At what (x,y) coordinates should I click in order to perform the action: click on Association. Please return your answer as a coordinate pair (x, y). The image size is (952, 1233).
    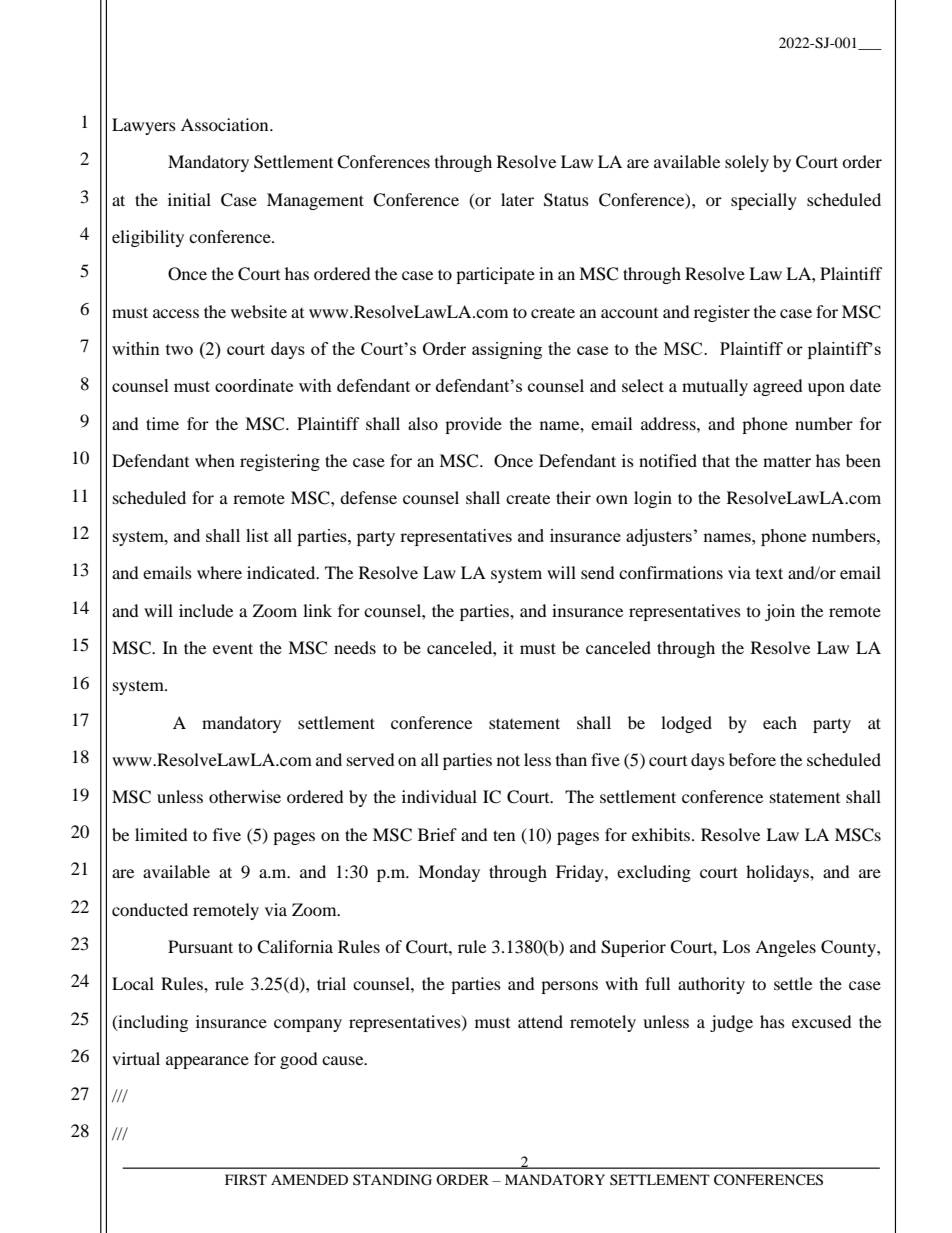
    Looking at the image, I should click on (226, 124).
